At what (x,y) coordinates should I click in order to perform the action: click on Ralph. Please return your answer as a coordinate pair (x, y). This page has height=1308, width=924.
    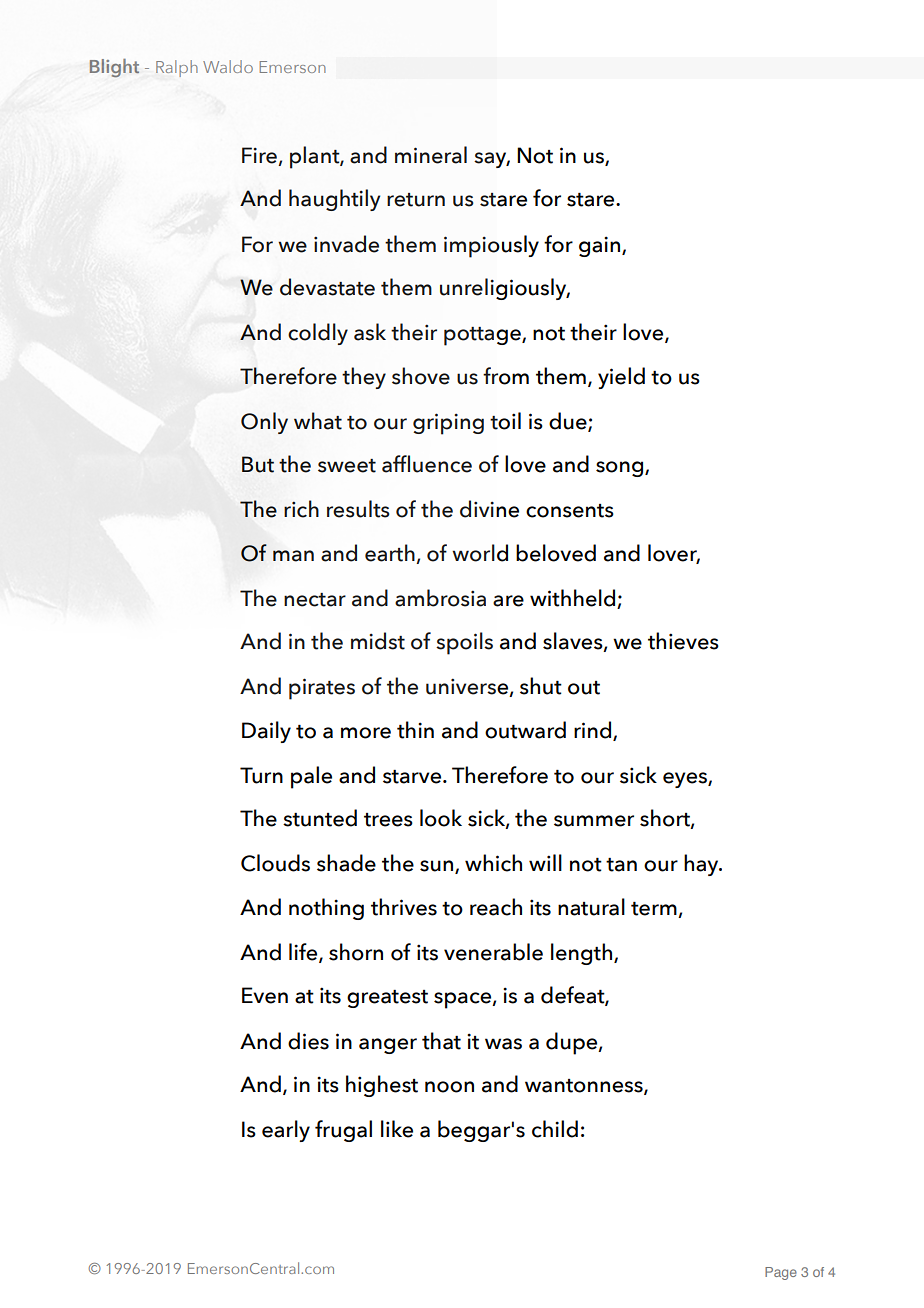
    Looking at the image, I should click on (177, 68).
